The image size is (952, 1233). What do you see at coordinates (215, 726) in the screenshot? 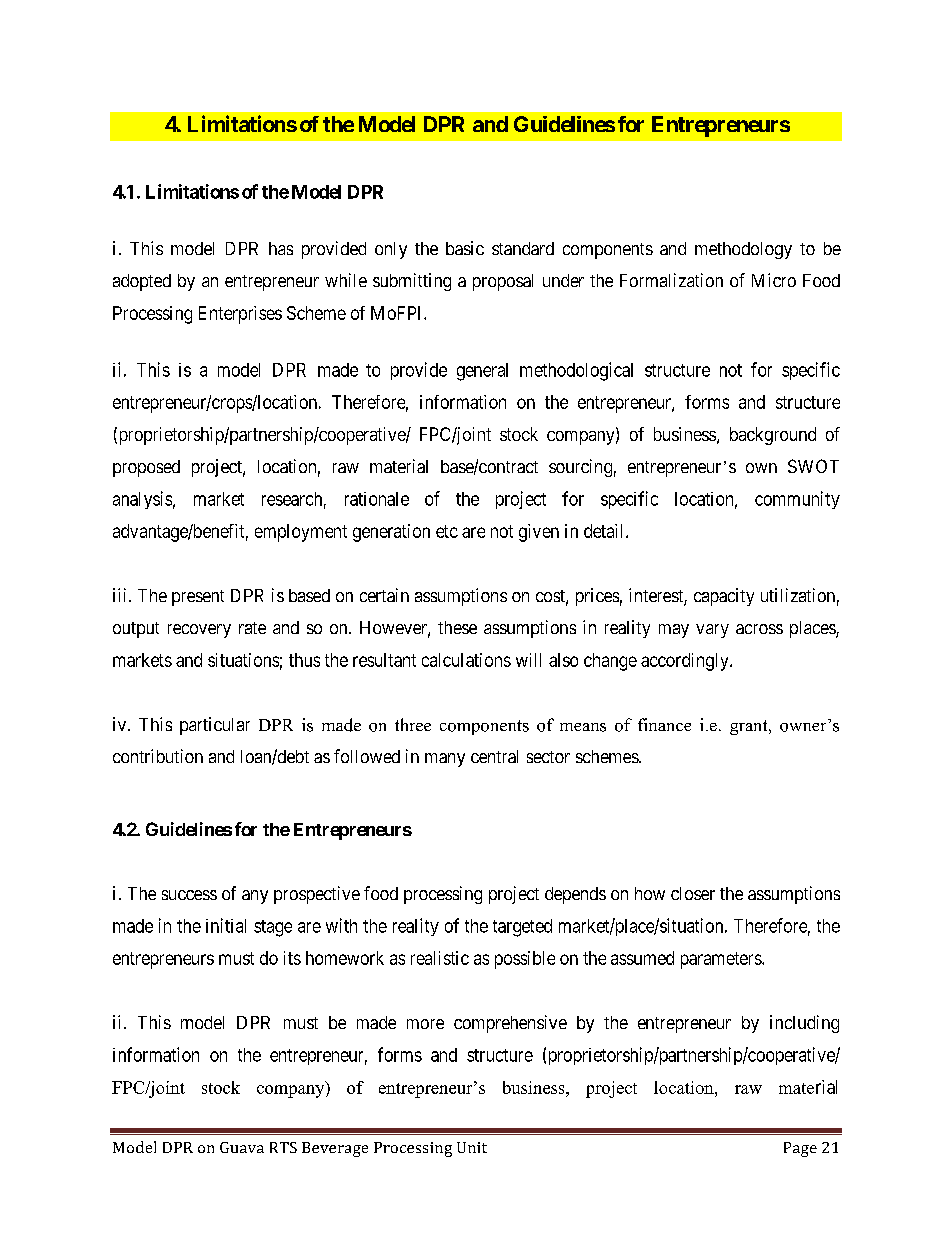
I see `particular` at bounding box center [215, 726].
